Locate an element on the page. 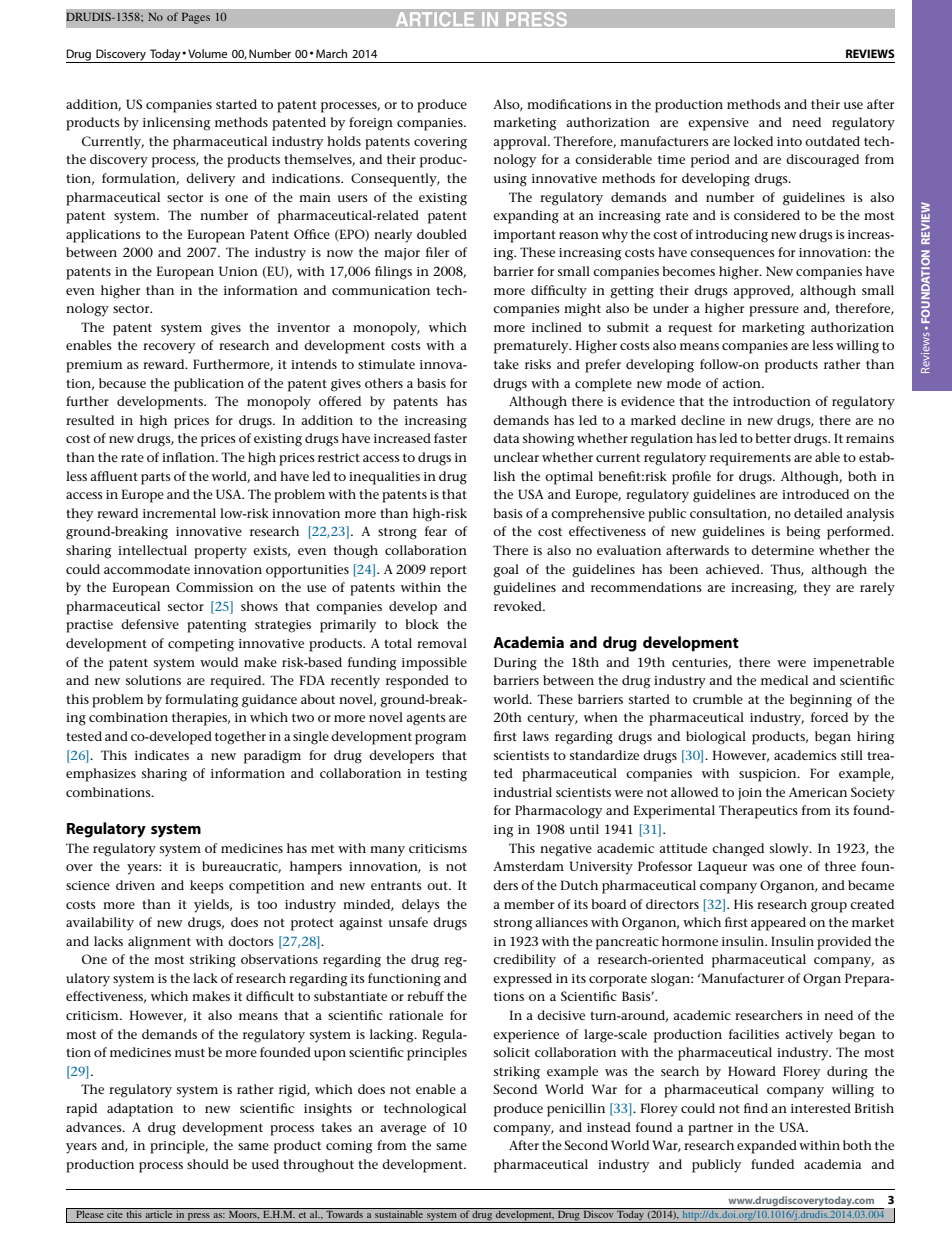 The height and width of the page is (1235, 952). achieved is located at coordinates (734, 569).
